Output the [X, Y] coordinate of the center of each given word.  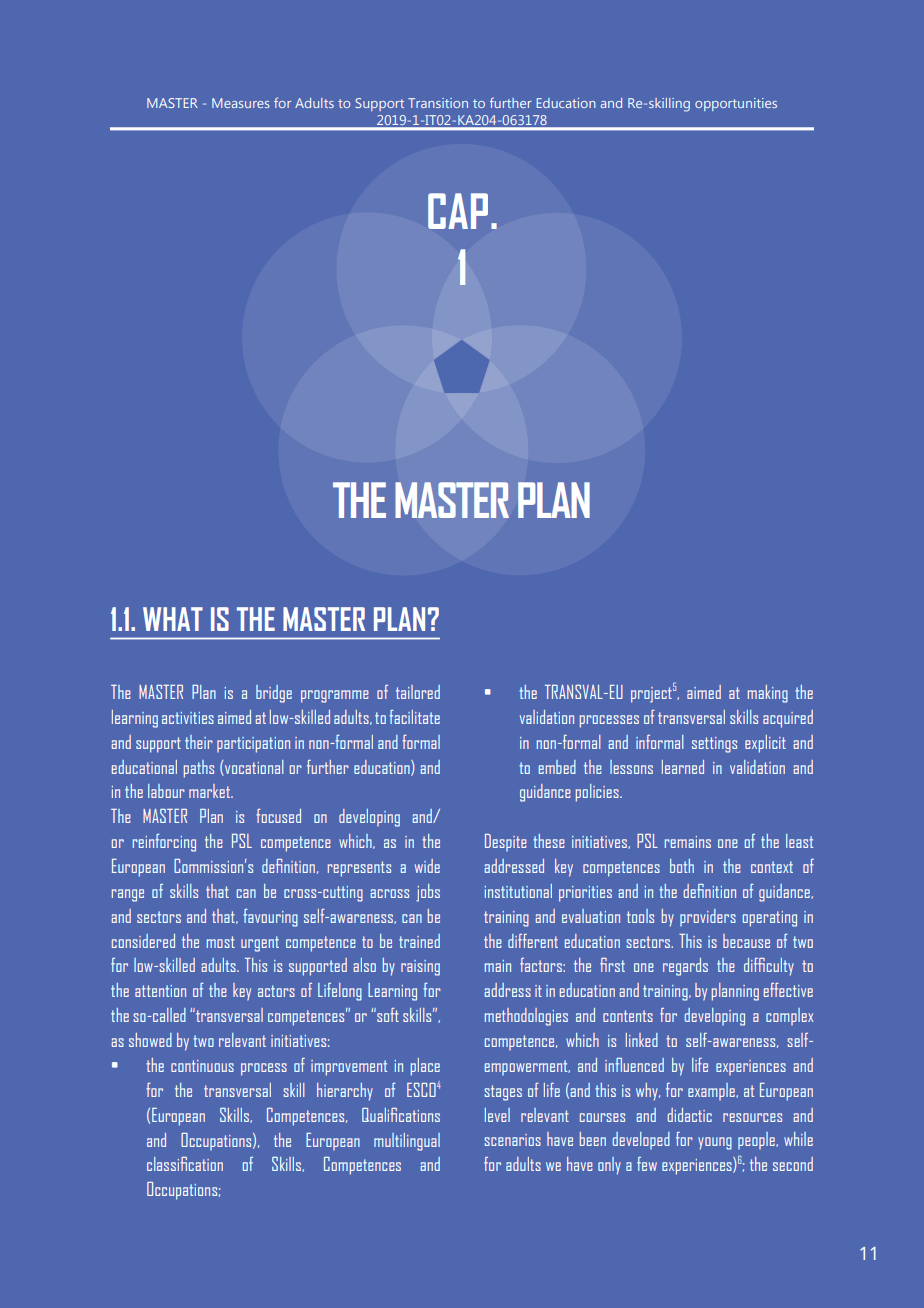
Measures [241, 103]
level [497, 1115]
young [715, 1143]
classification [185, 1164]
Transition [438, 103]
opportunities [736, 104]
